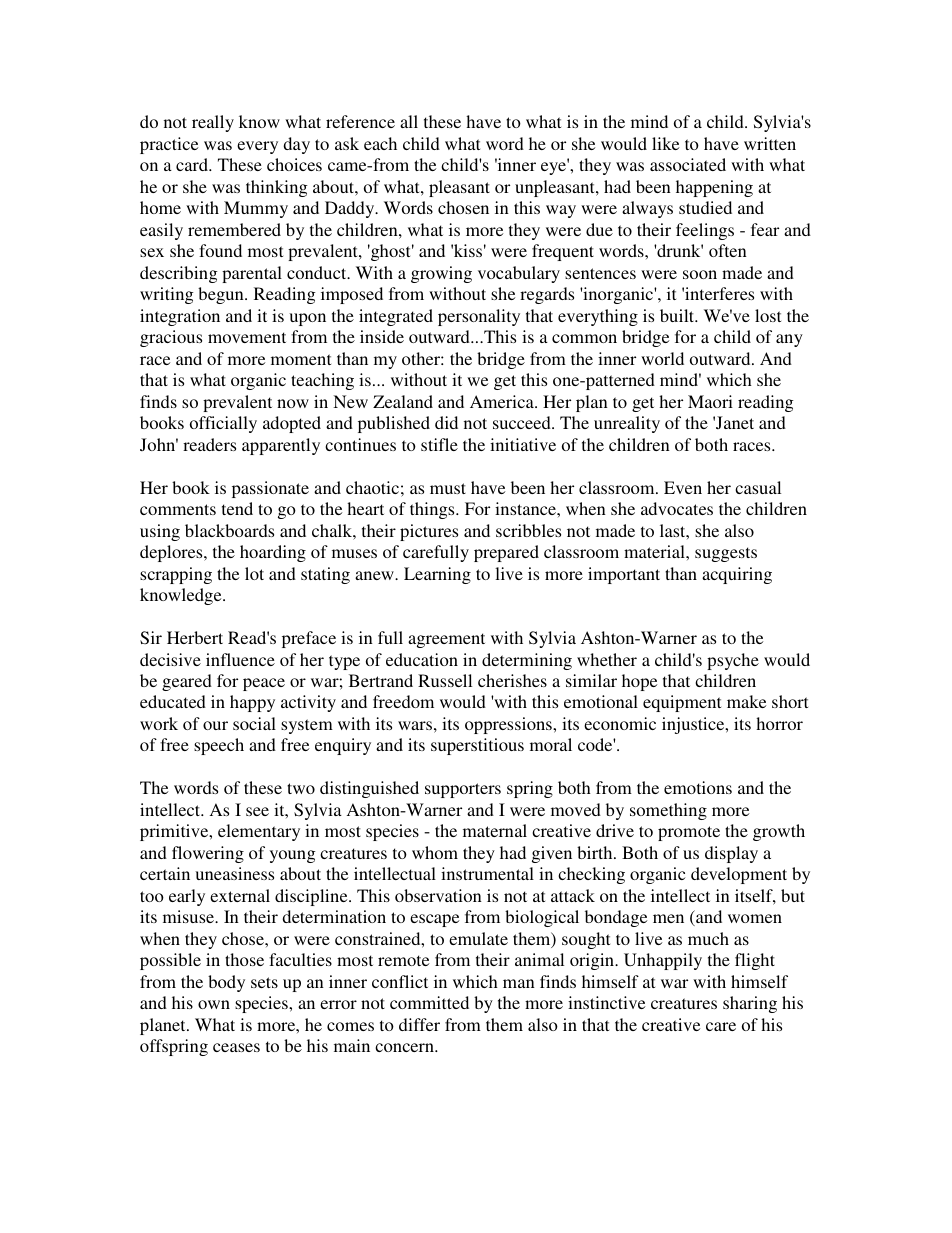 Image resolution: width=952 pixels, height=1233 pixels. Describe the element at coordinates (429, 1002) in the document. I see `committed` at that location.
